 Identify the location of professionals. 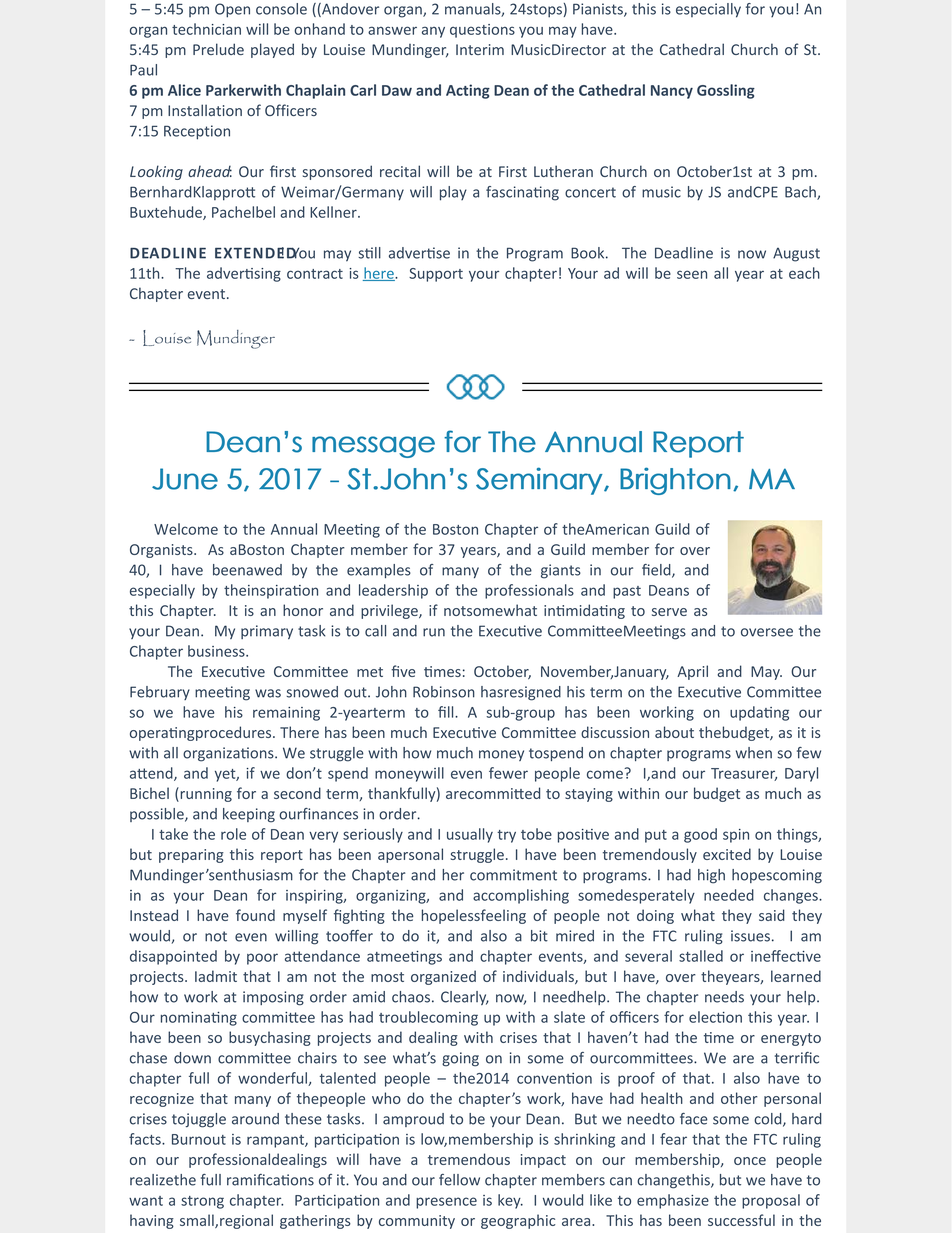
(529, 591).
